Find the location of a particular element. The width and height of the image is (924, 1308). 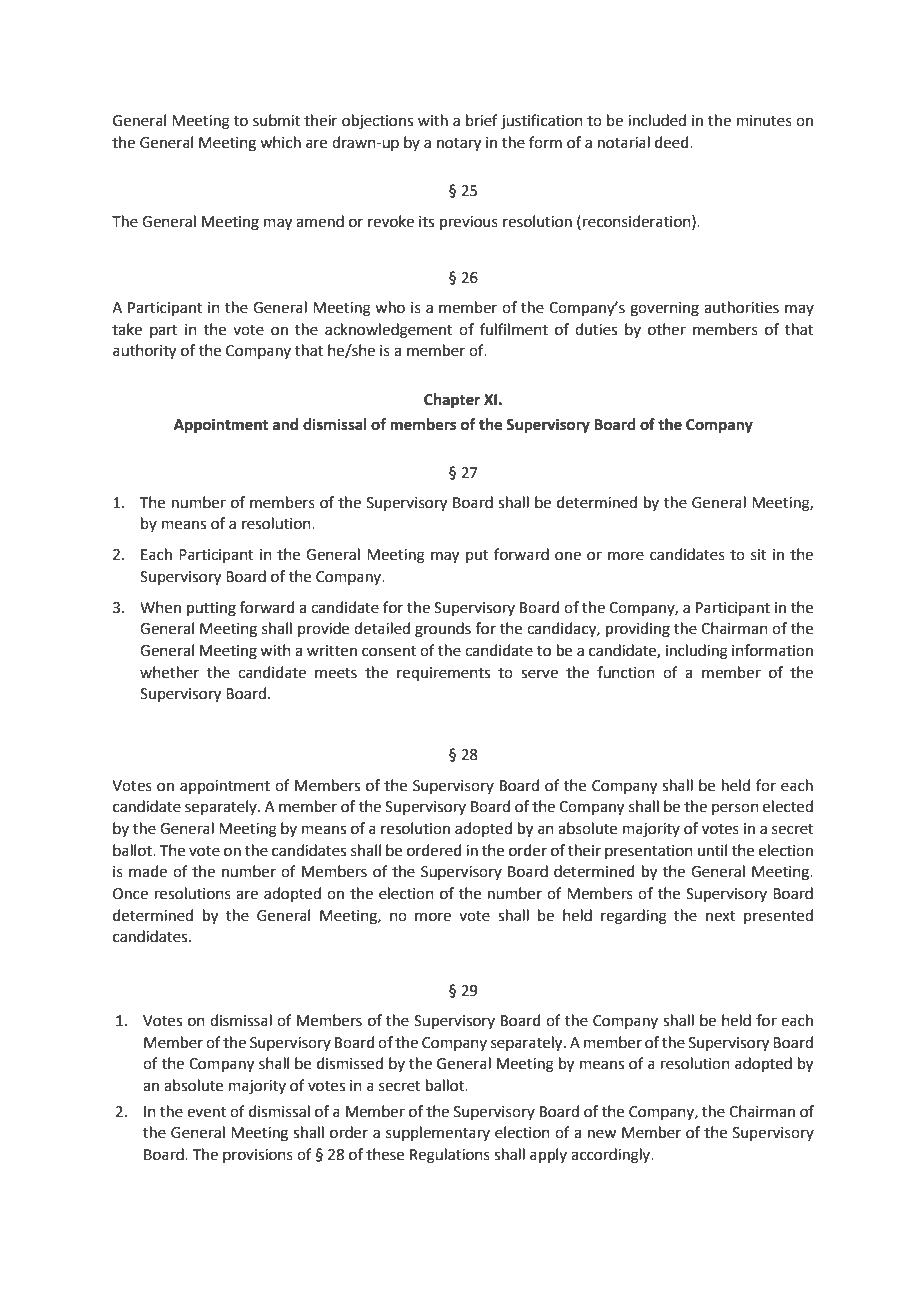

one is located at coordinates (568, 556).
